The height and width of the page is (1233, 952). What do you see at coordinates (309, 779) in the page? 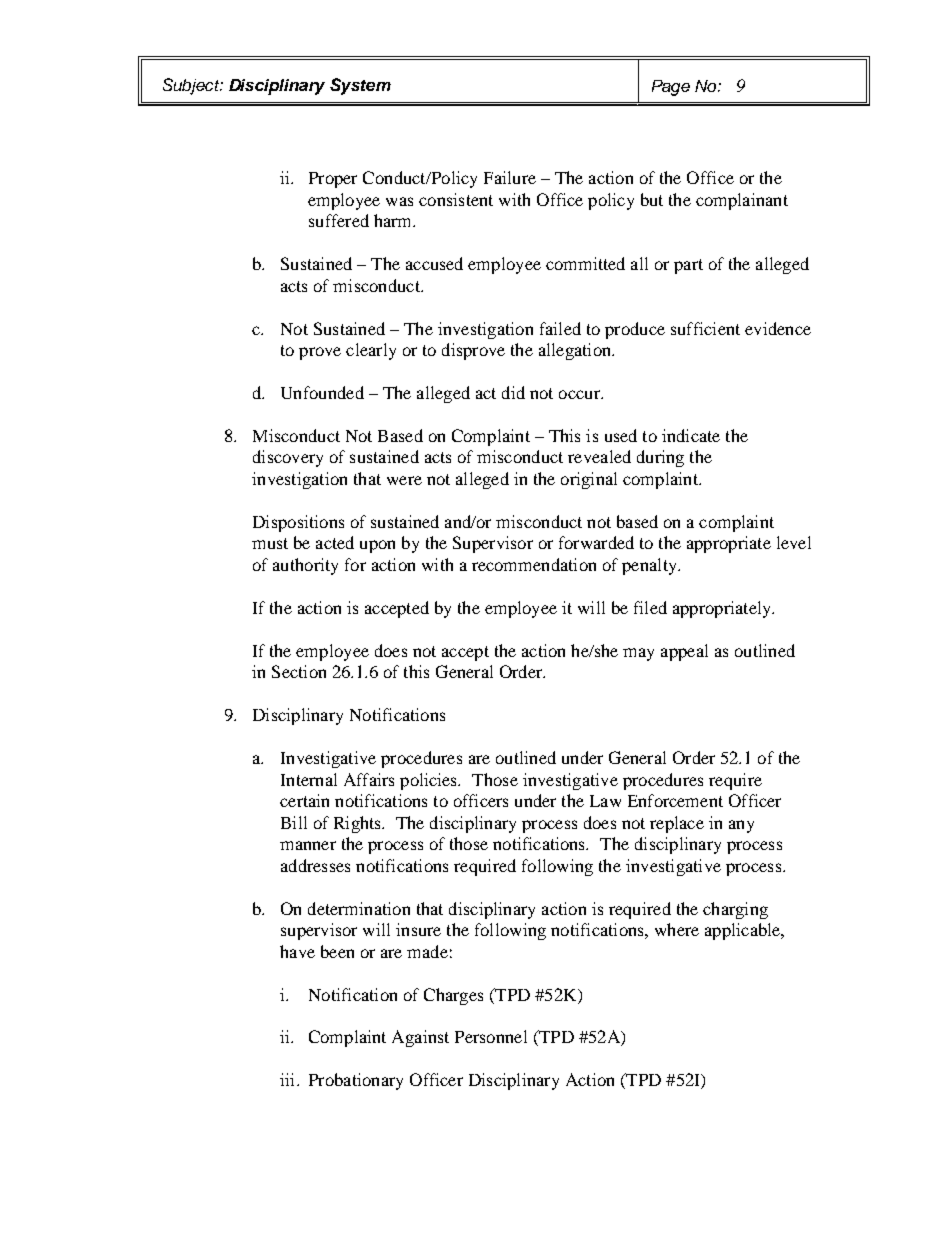
I see `Internal` at bounding box center [309, 779].
